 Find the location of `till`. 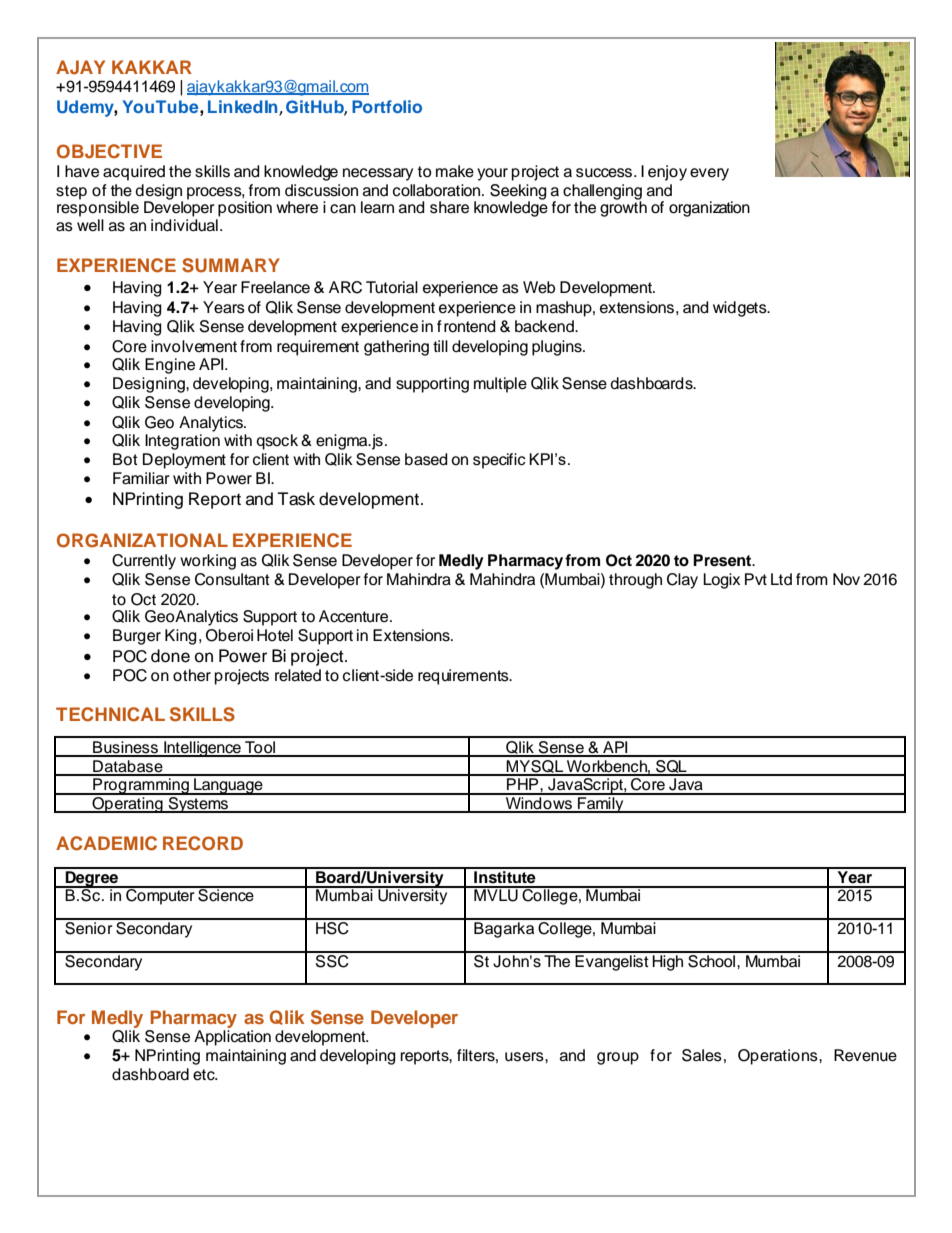

till is located at coordinates (440, 346).
